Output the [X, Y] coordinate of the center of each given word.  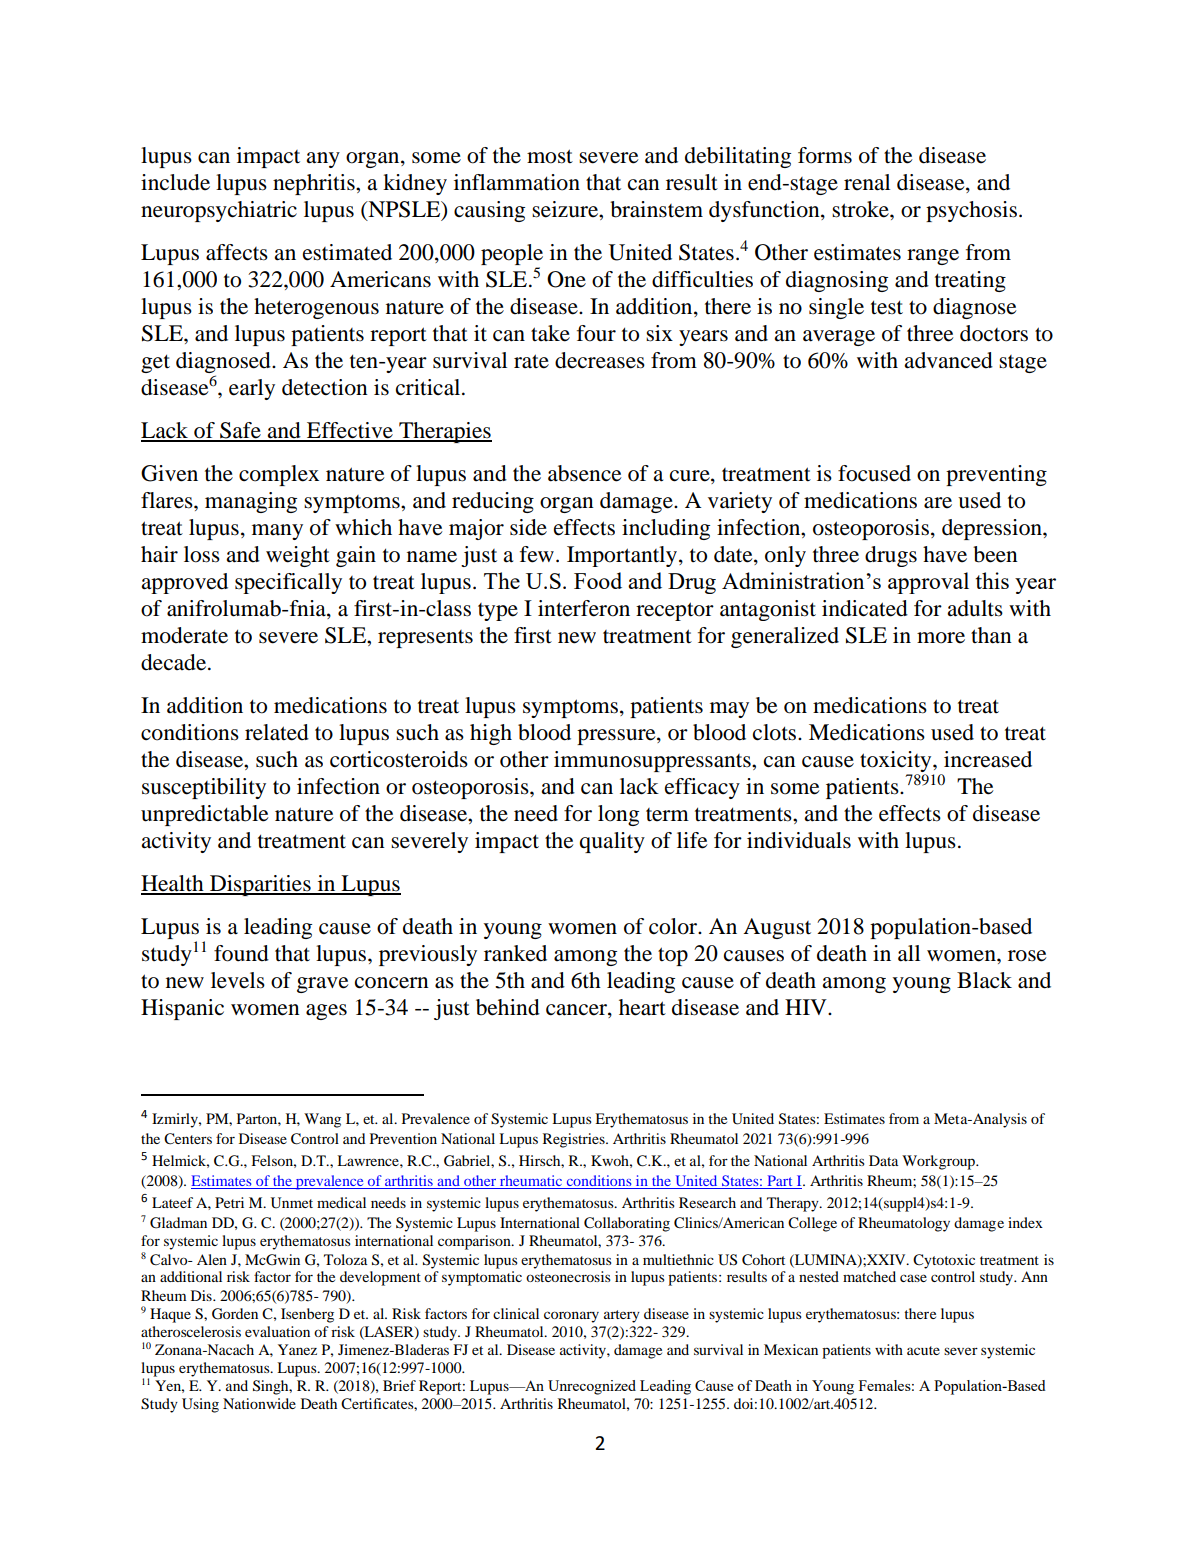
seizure [566, 209]
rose [1027, 956]
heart [642, 1007]
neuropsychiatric [219, 211]
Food [598, 580]
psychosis [971, 211]
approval [928, 583]
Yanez [297, 1349]
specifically [288, 583]
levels [238, 980]
